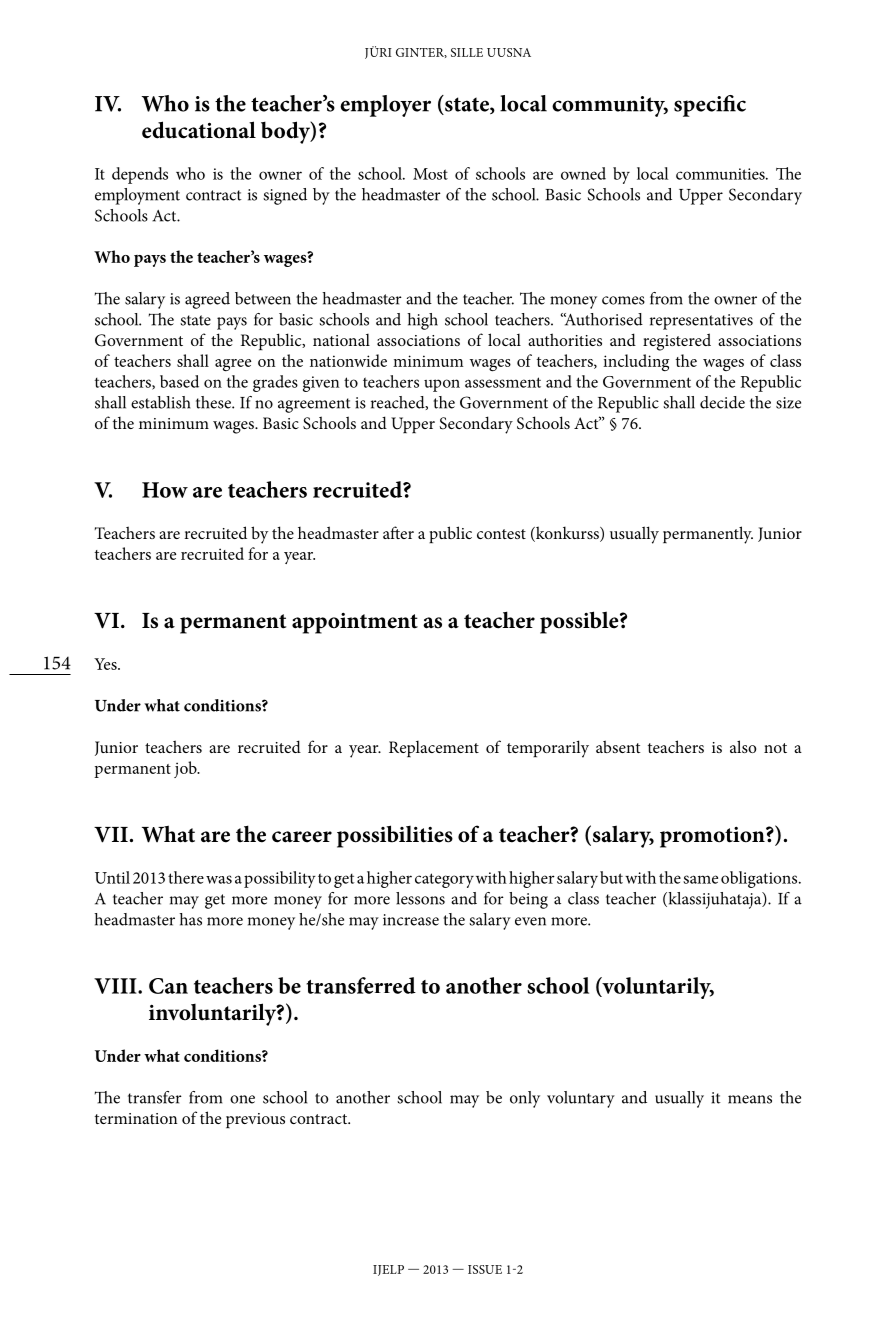  What do you see at coordinates (485, 1269) in the document?
I see `ISSUE` at bounding box center [485, 1269].
